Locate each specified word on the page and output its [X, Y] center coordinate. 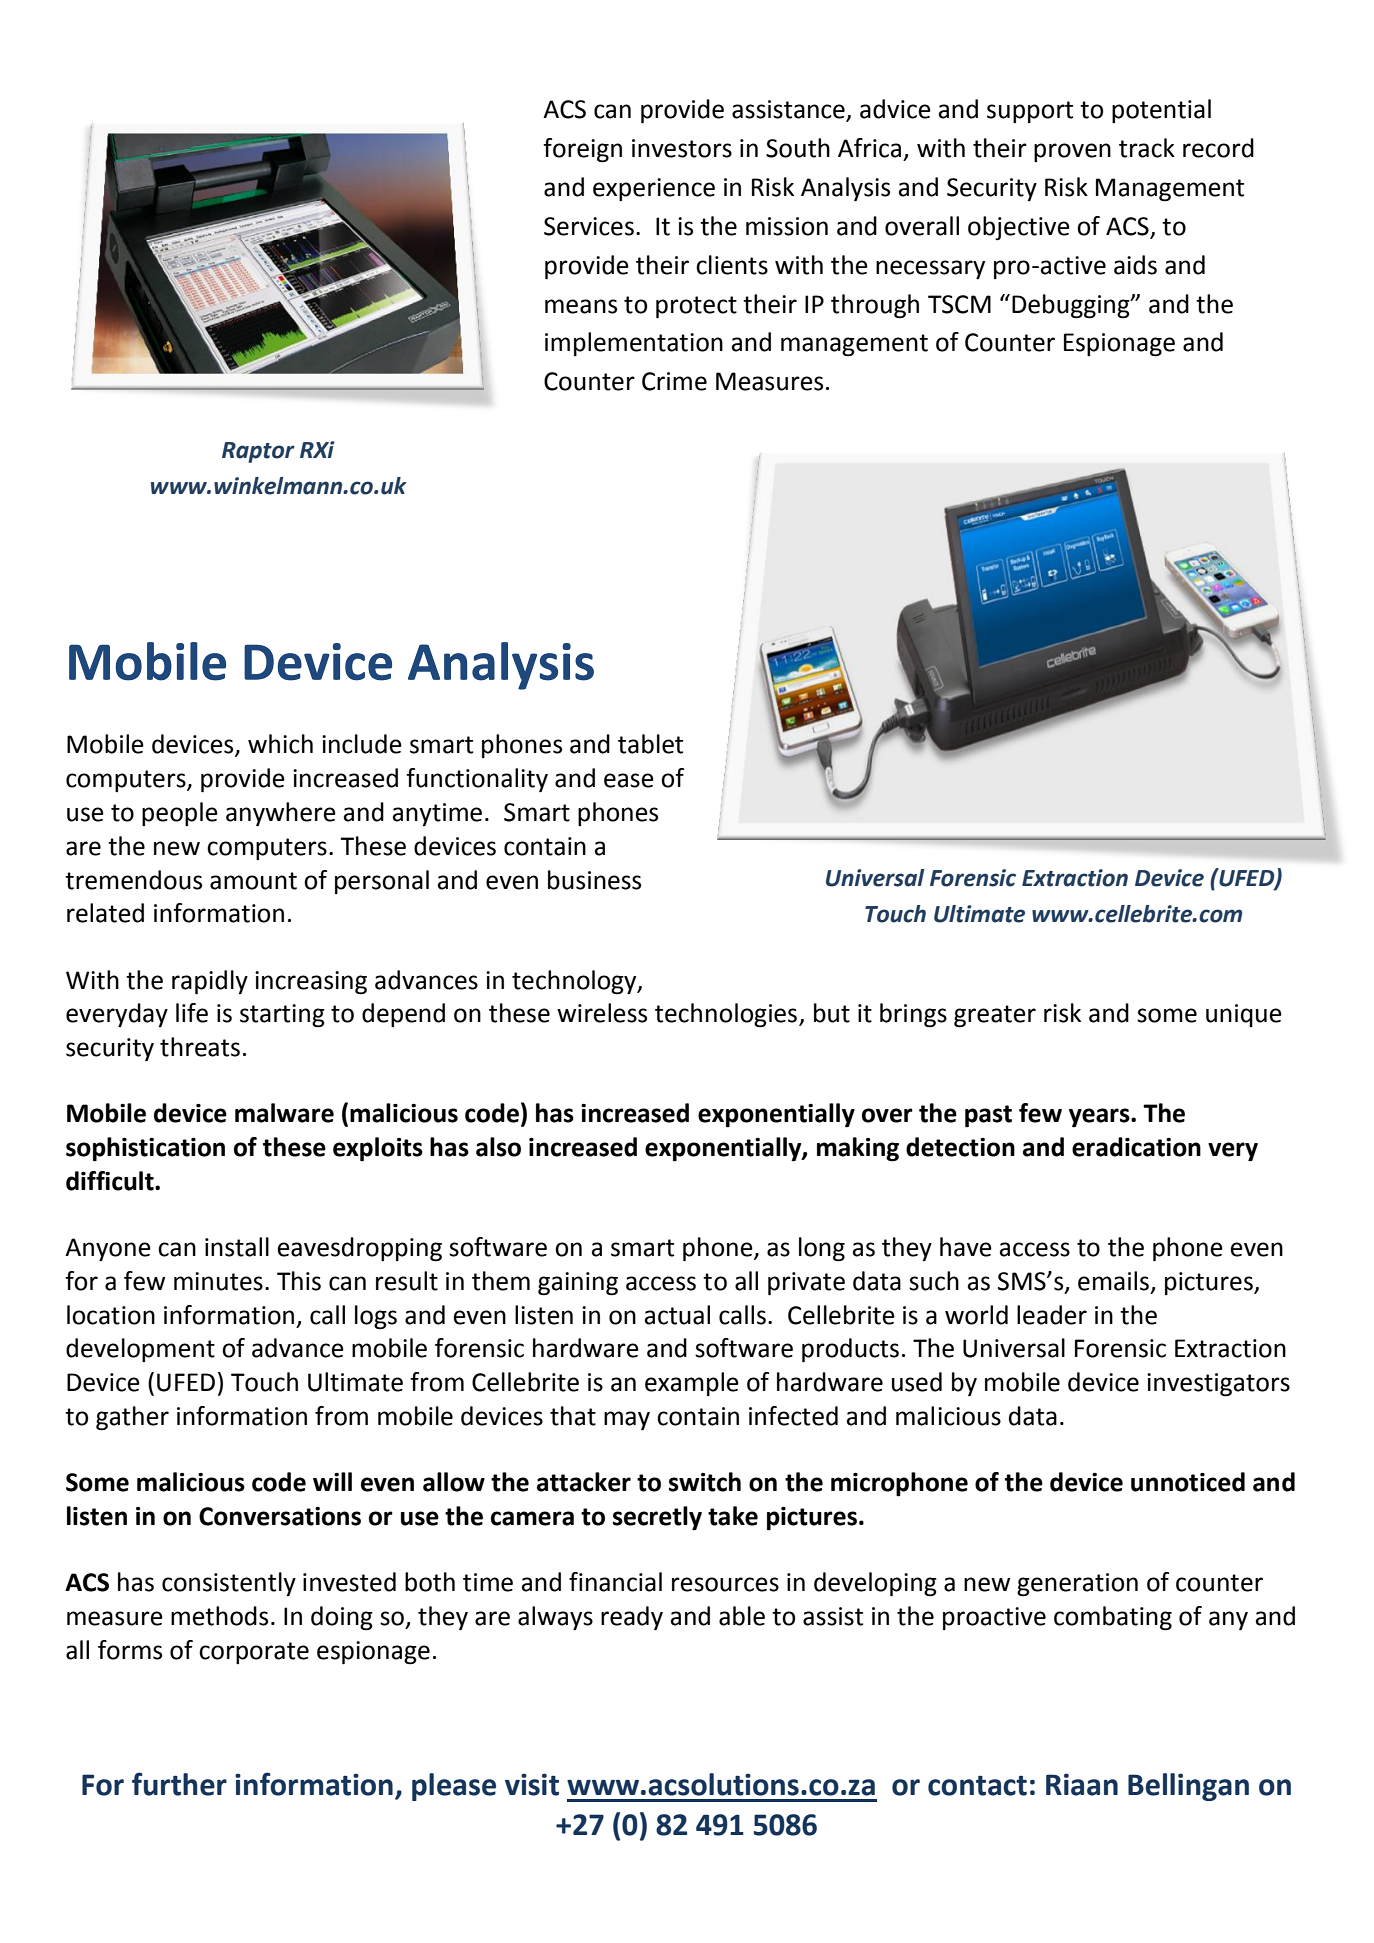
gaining [578, 1284]
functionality [477, 780]
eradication [1136, 1147]
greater [995, 1016]
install [237, 1247]
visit [532, 1784]
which [280, 744]
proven [1072, 152]
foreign [582, 150]
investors [682, 148]
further [179, 1784]
